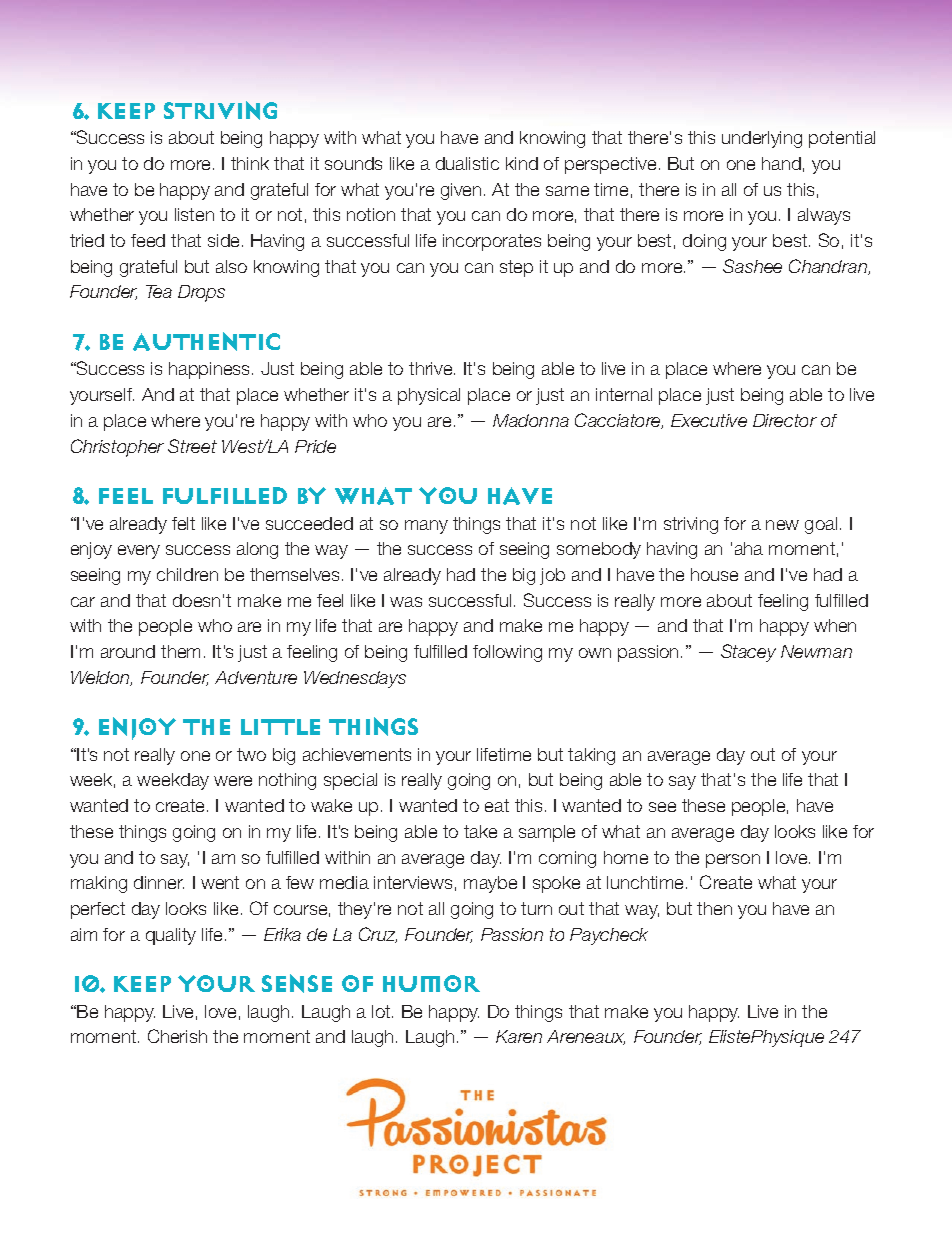  Describe the element at coordinates (251, 754) in the screenshot. I see `two` at that location.
